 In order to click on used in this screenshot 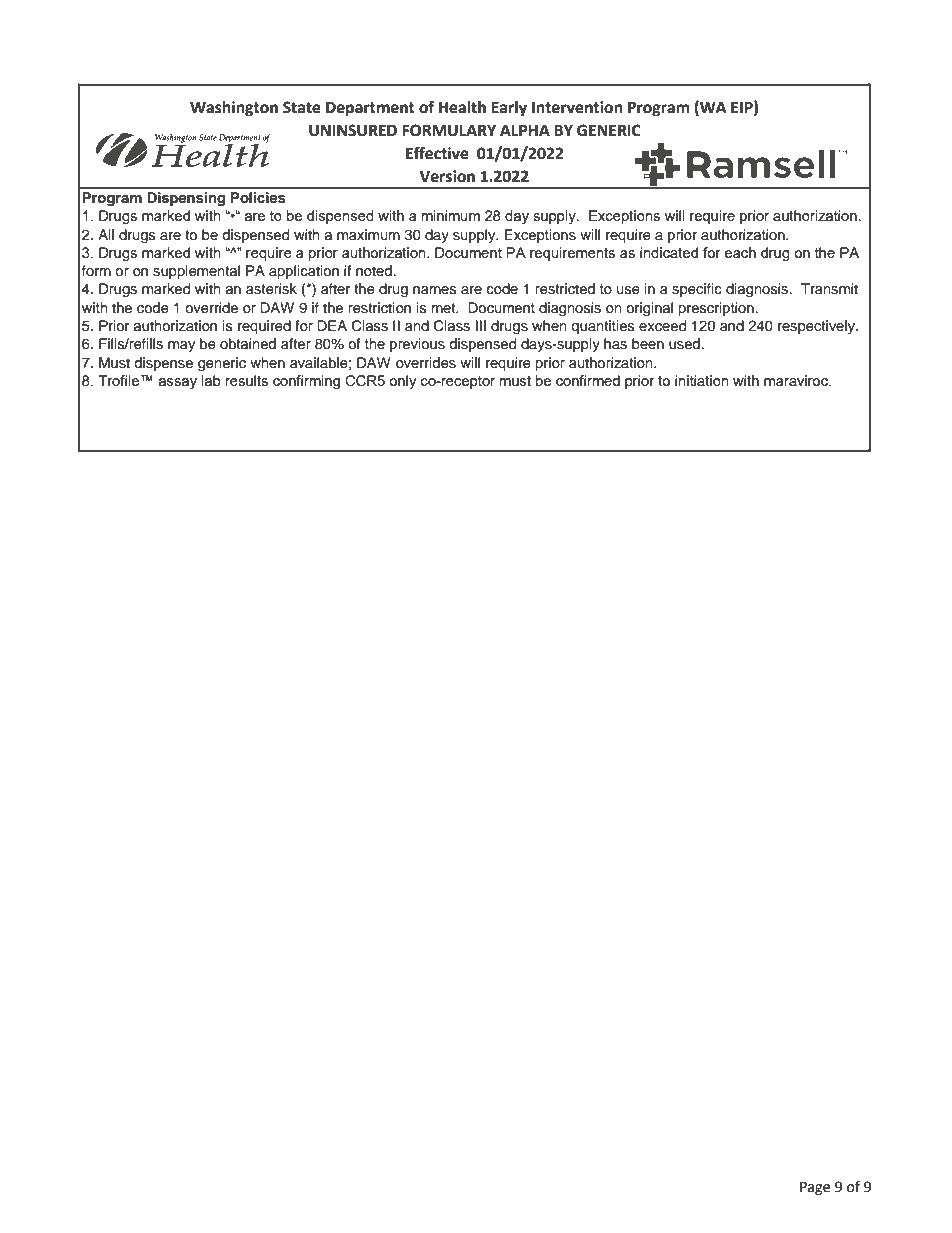, I will do `click(684, 344)`.
